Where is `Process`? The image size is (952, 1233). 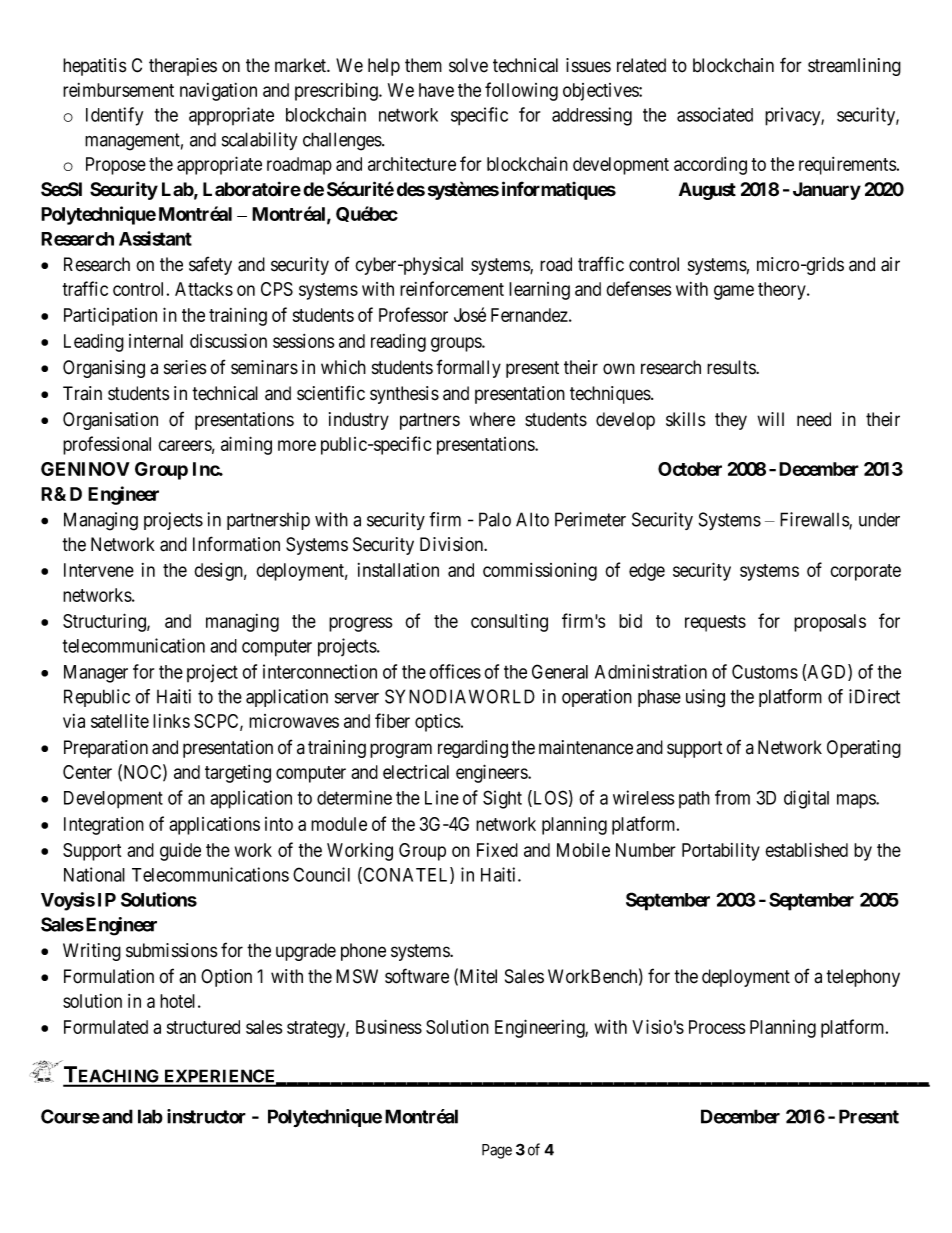
Process is located at coordinates (717, 1027).
